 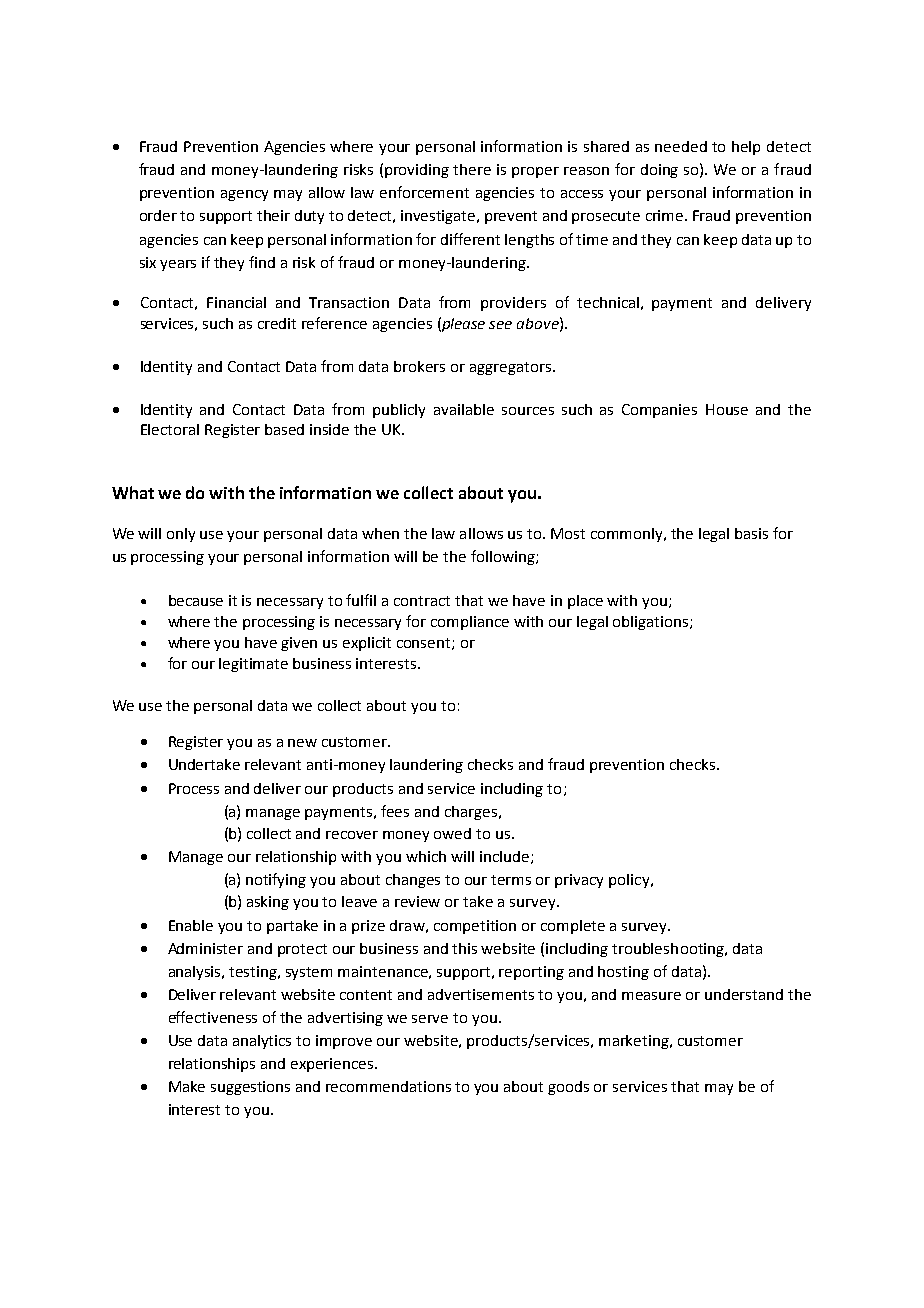 I want to click on doing, so click(x=659, y=171).
